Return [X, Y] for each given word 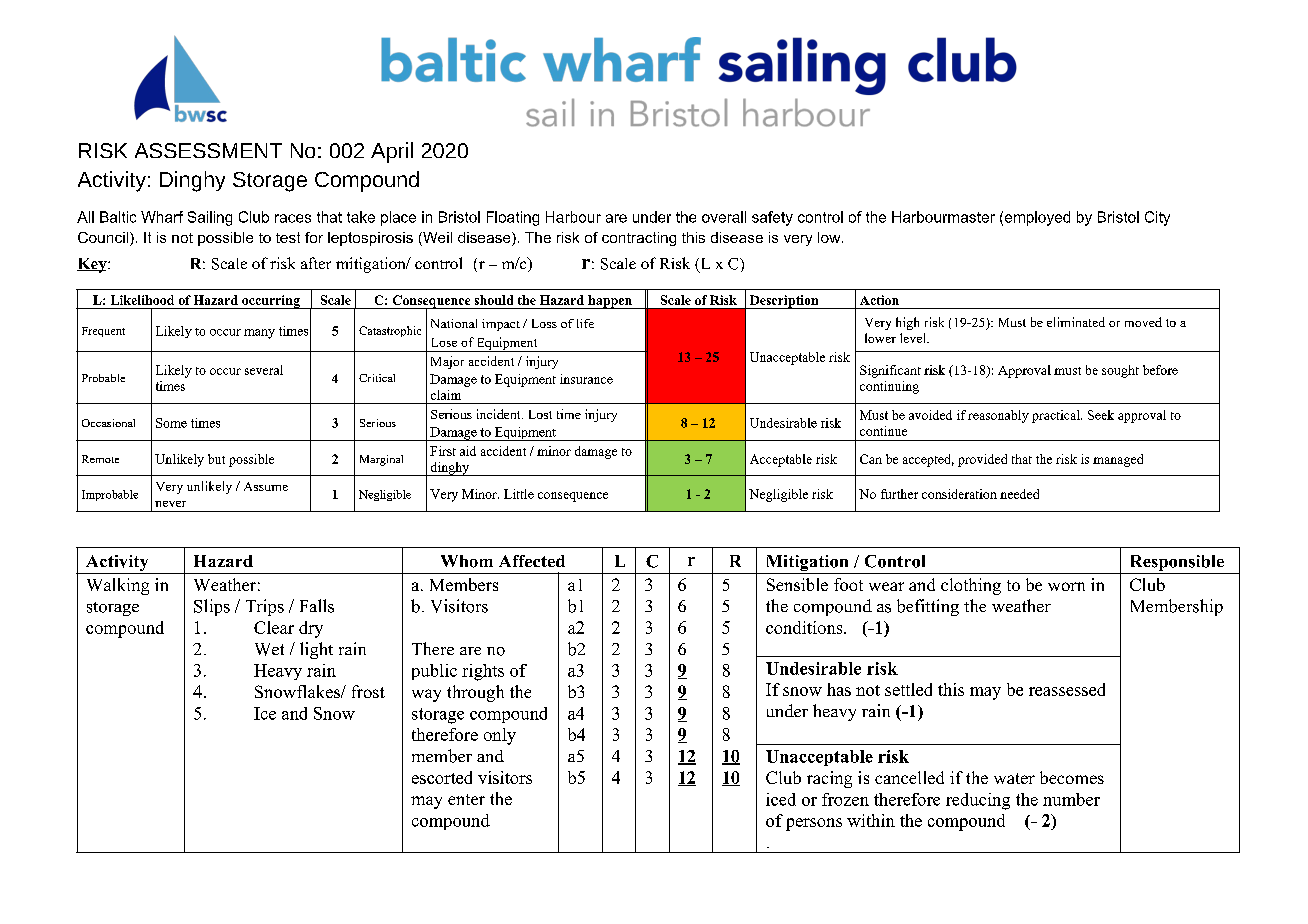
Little [519, 494]
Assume [266, 486]
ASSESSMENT [208, 150]
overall [724, 217]
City [1157, 218]
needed [1019, 494]
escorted [442, 777]
